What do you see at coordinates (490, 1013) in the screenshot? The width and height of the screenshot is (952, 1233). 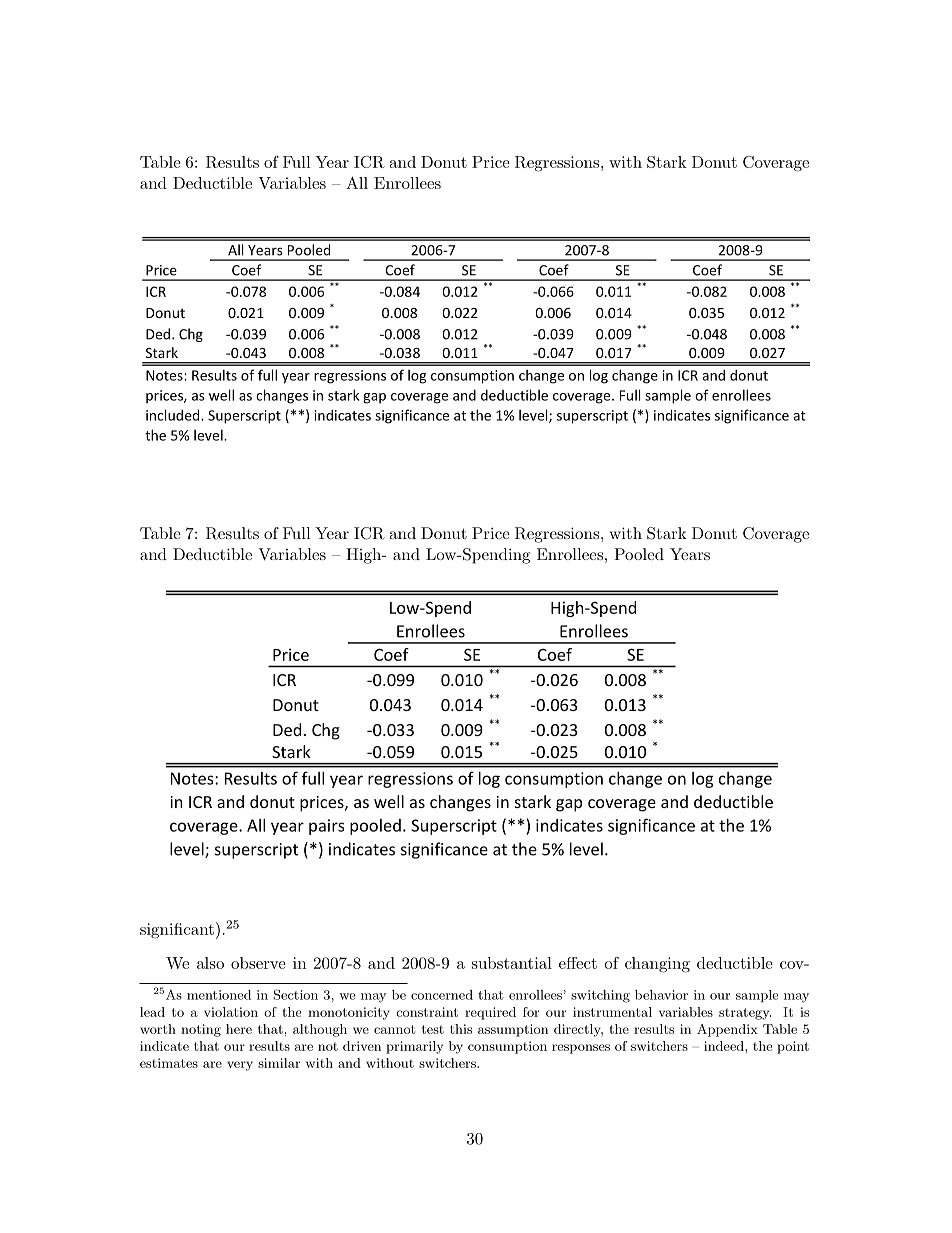 I see `required` at bounding box center [490, 1013].
